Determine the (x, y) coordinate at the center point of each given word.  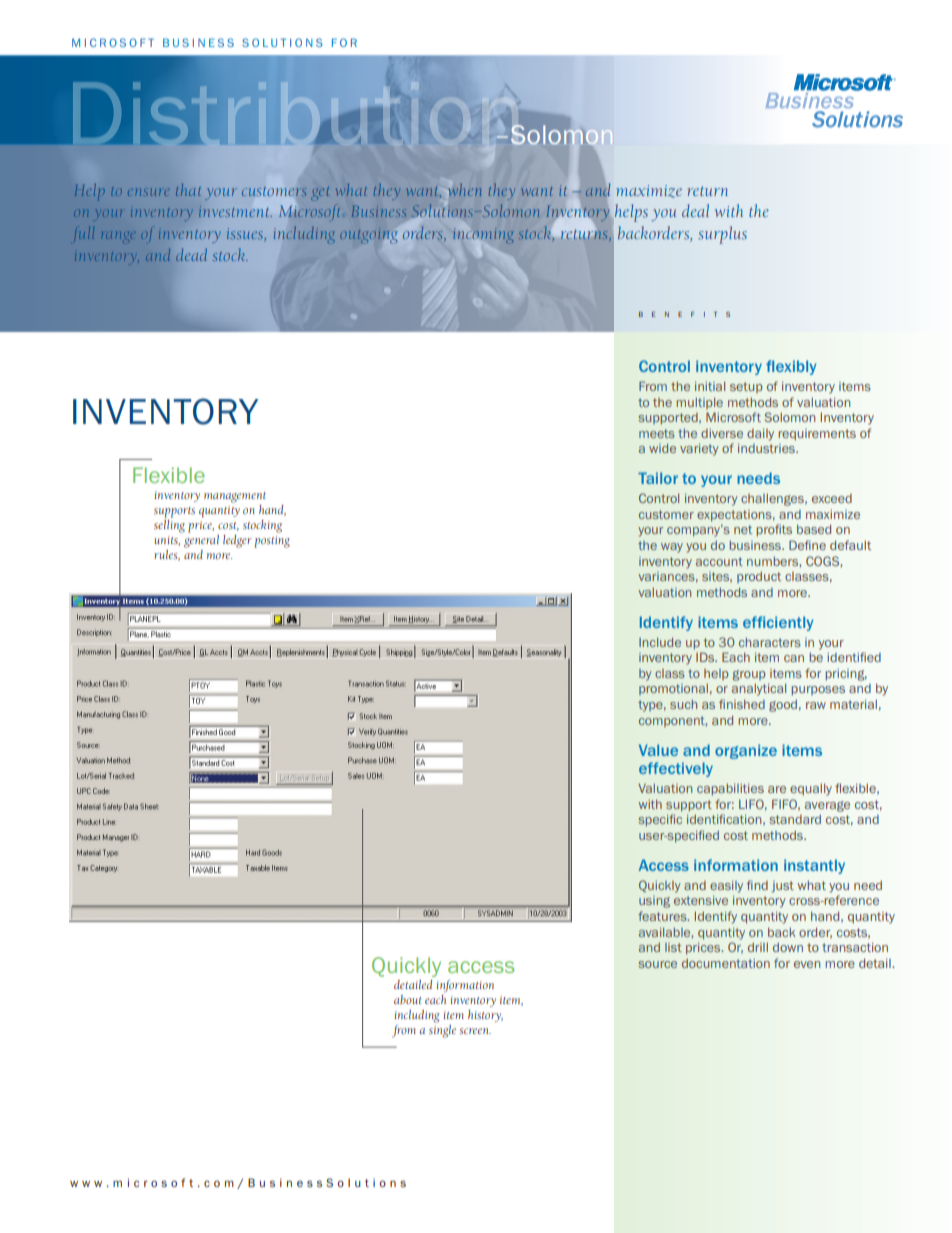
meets (657, 433)
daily (760, 434)
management (235, 497)
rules (167, 555)
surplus (722, 235)
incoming (483, 236)
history (485, 1016)
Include (660, 642)
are (777, 789)
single (442, 1030)
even (807, 964)
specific (660, 820)
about (408, 999)
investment (235, 211)
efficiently (778, 623)
